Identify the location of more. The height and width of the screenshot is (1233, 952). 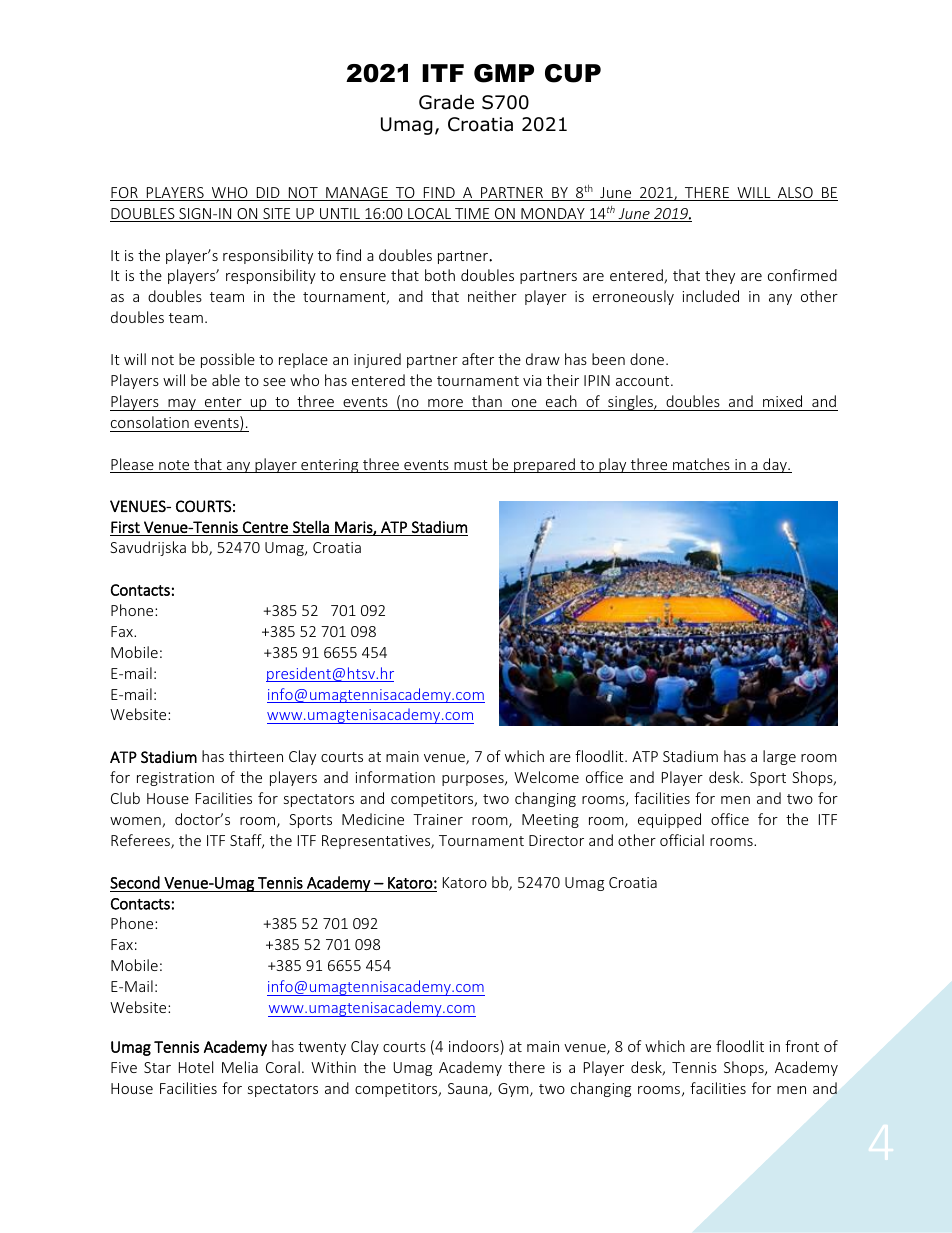
(445, 403).
